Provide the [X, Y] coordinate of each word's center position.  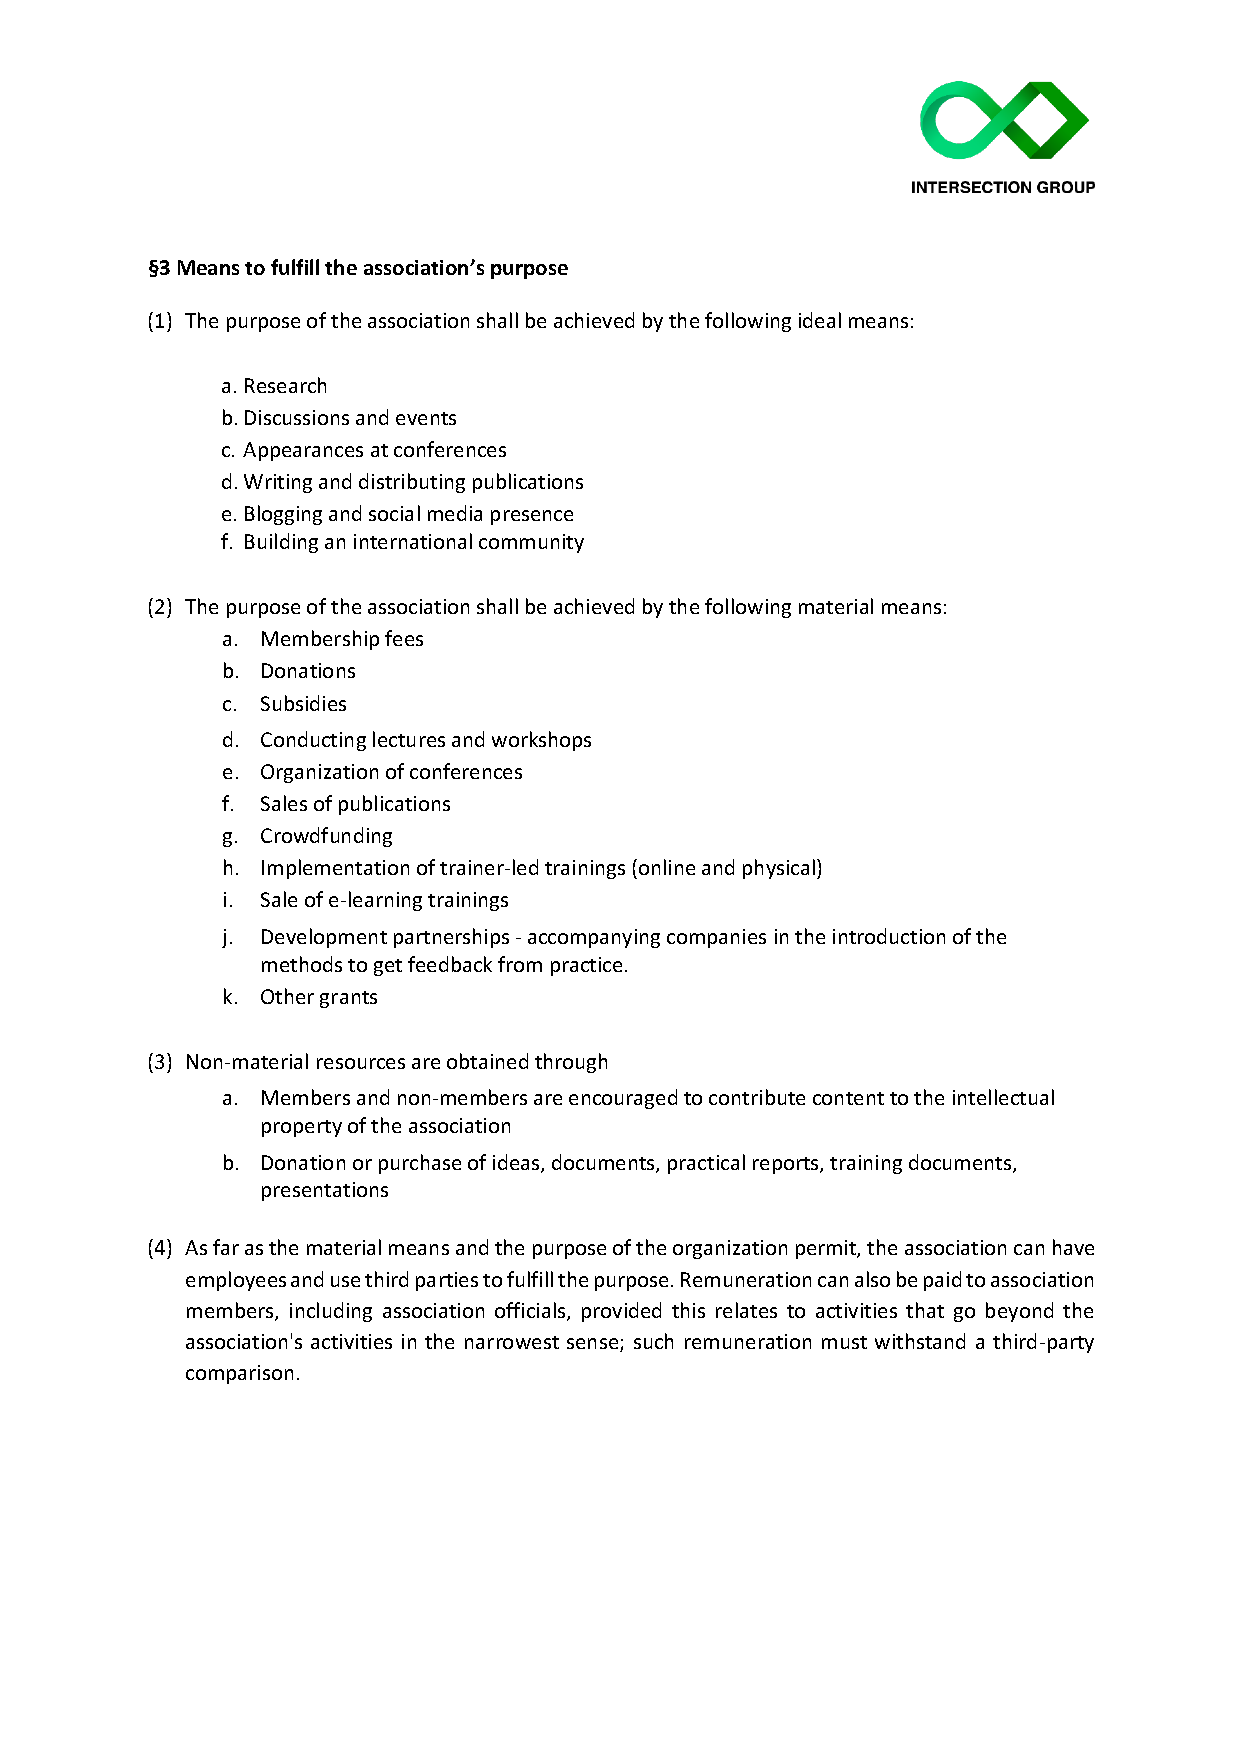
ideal [820, 320]
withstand [920, 1341]
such [653, 1341]
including [331, 1312]
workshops [541, 741]
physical [780, 869]
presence [532, 517]
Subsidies [303, 703]
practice [586, 966]
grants [348, 999]
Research [285, 385]
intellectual [1003, 1097]
